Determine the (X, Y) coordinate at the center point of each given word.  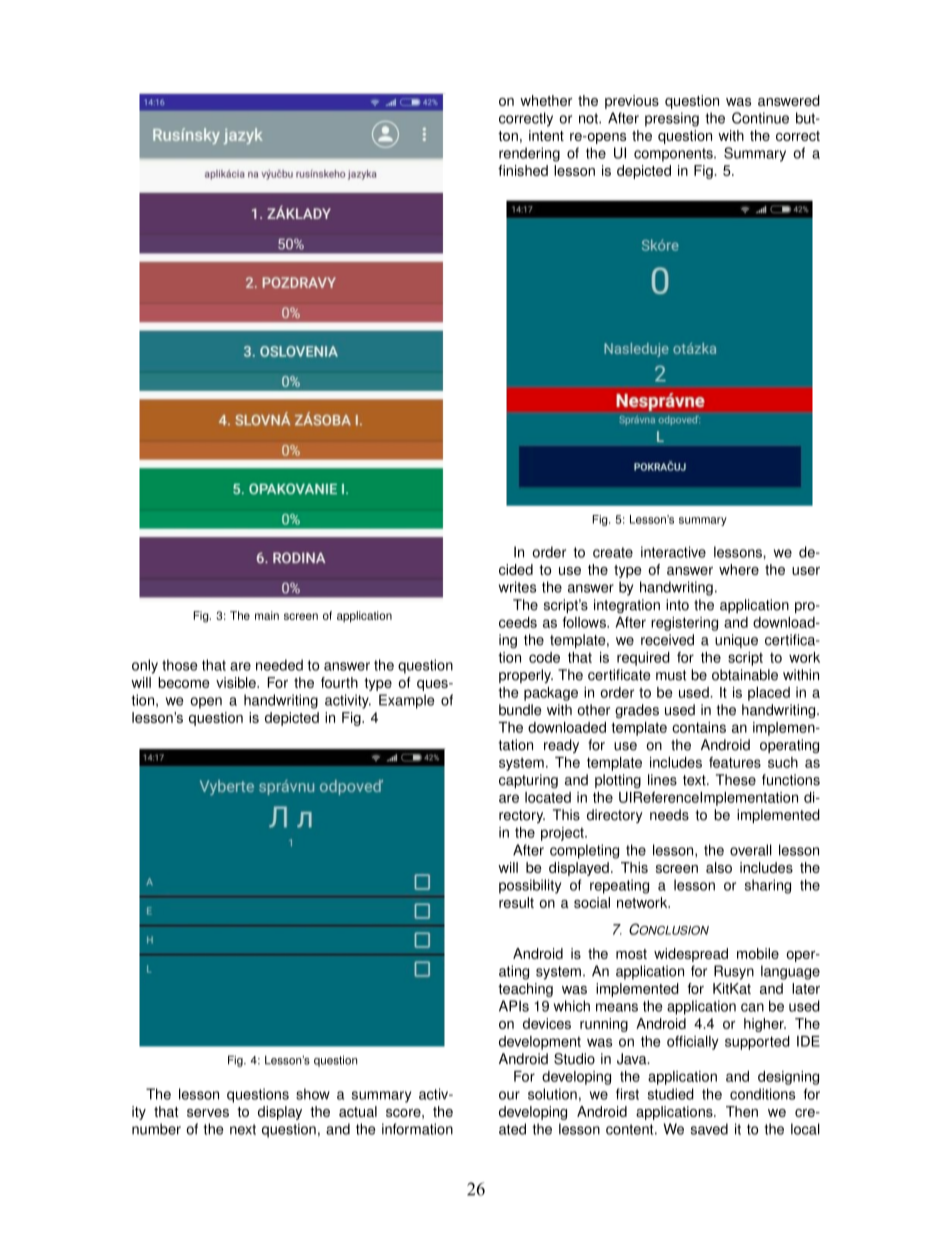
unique (736, 641)
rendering (529, 154)
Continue (760, 118)
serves (208, 1113)
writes (517, 587)
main (267, 615)
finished (523, 170)
